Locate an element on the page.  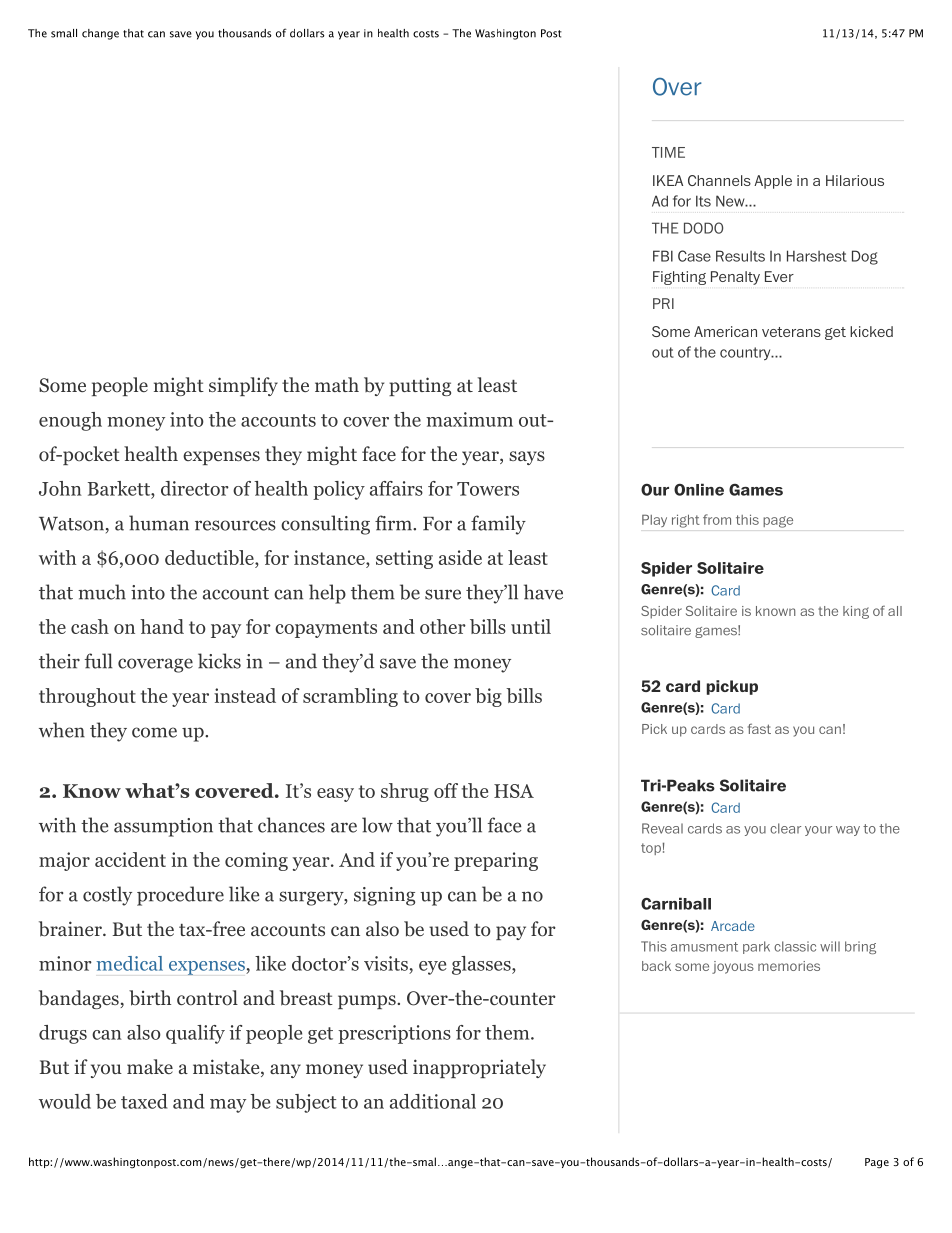
inappropriately is located at coordinates (479, 1068).
